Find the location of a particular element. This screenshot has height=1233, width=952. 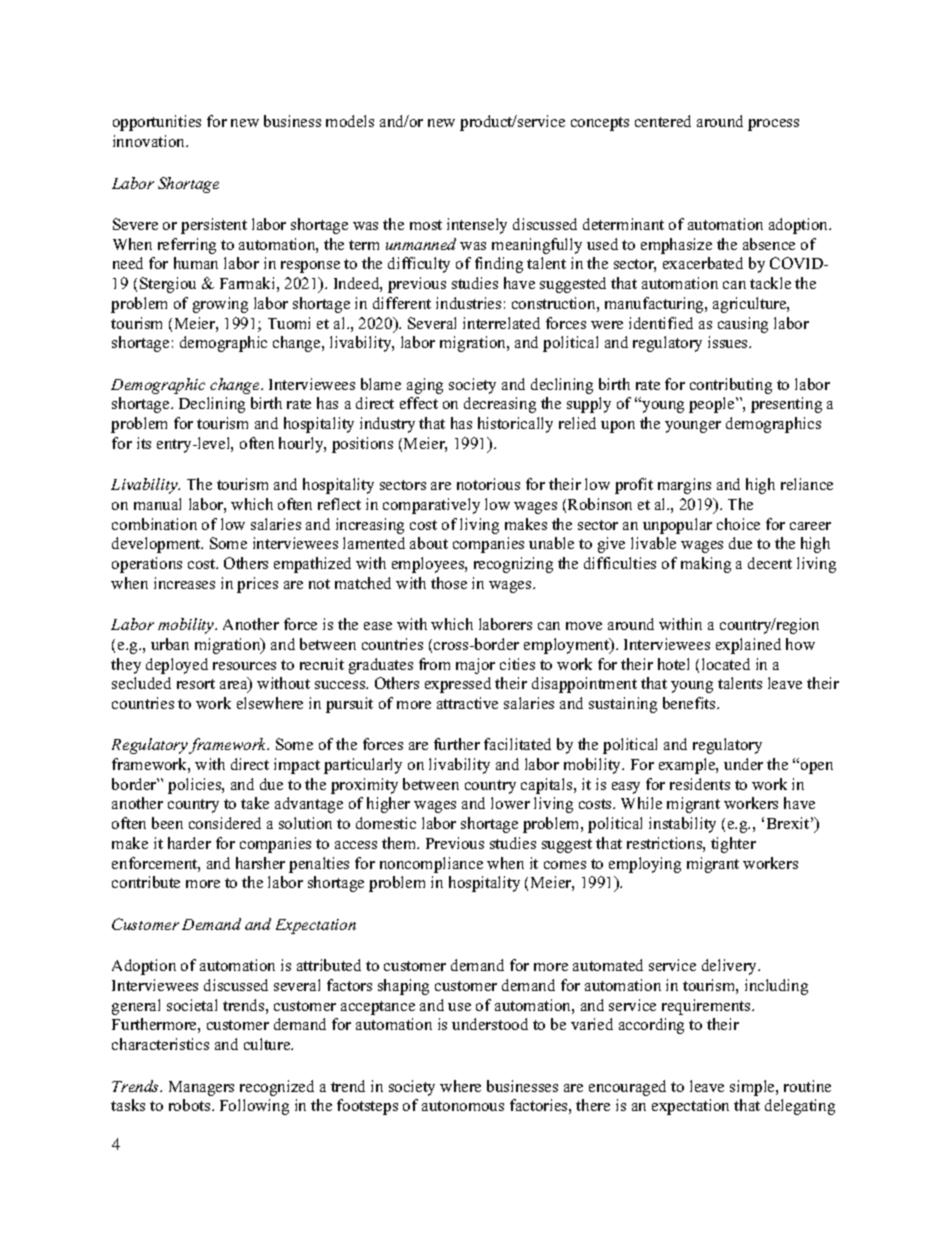

innovation is located at coordinates (150, 141).
